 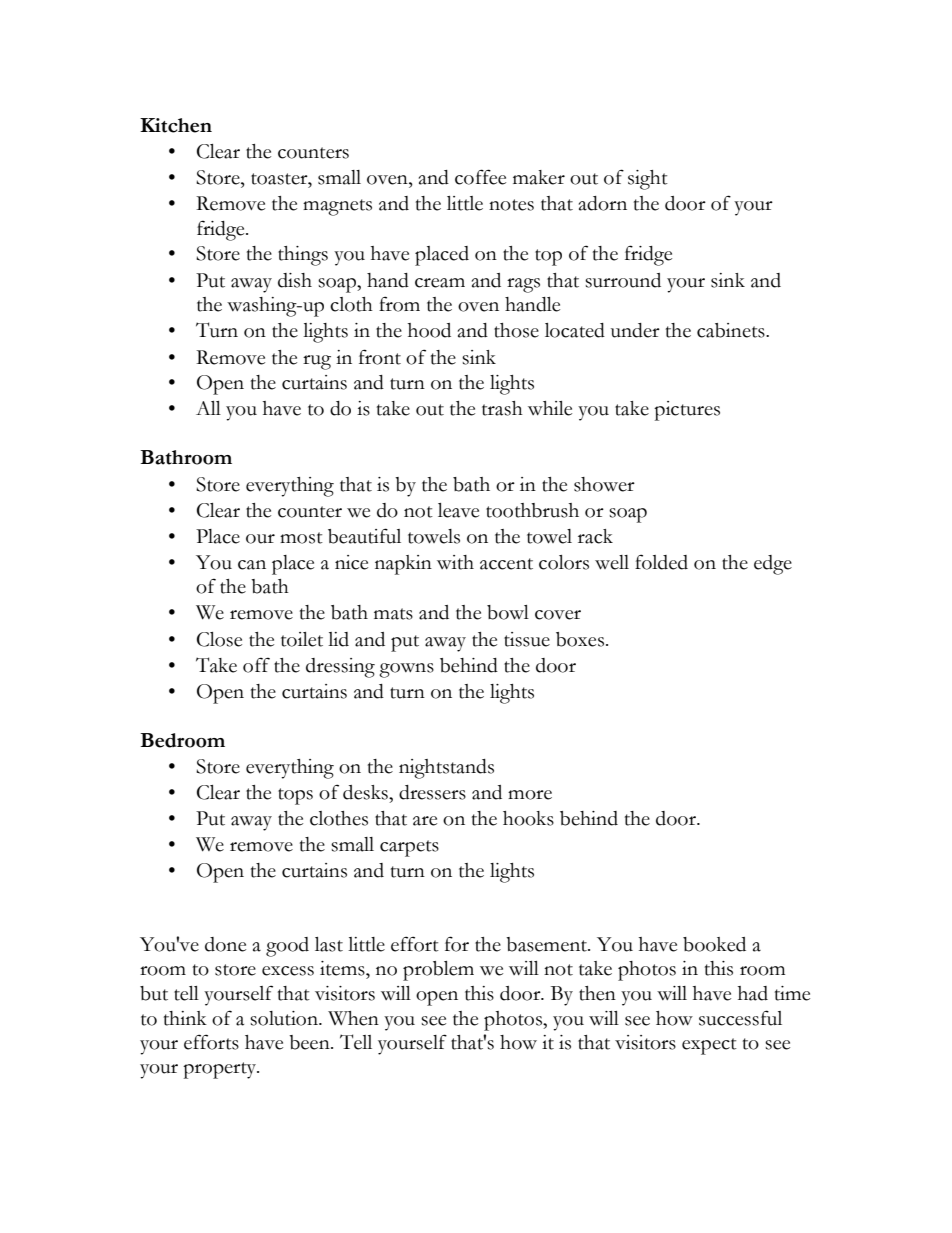 I want to click on Kitchen, so click(x=176, y=125).
